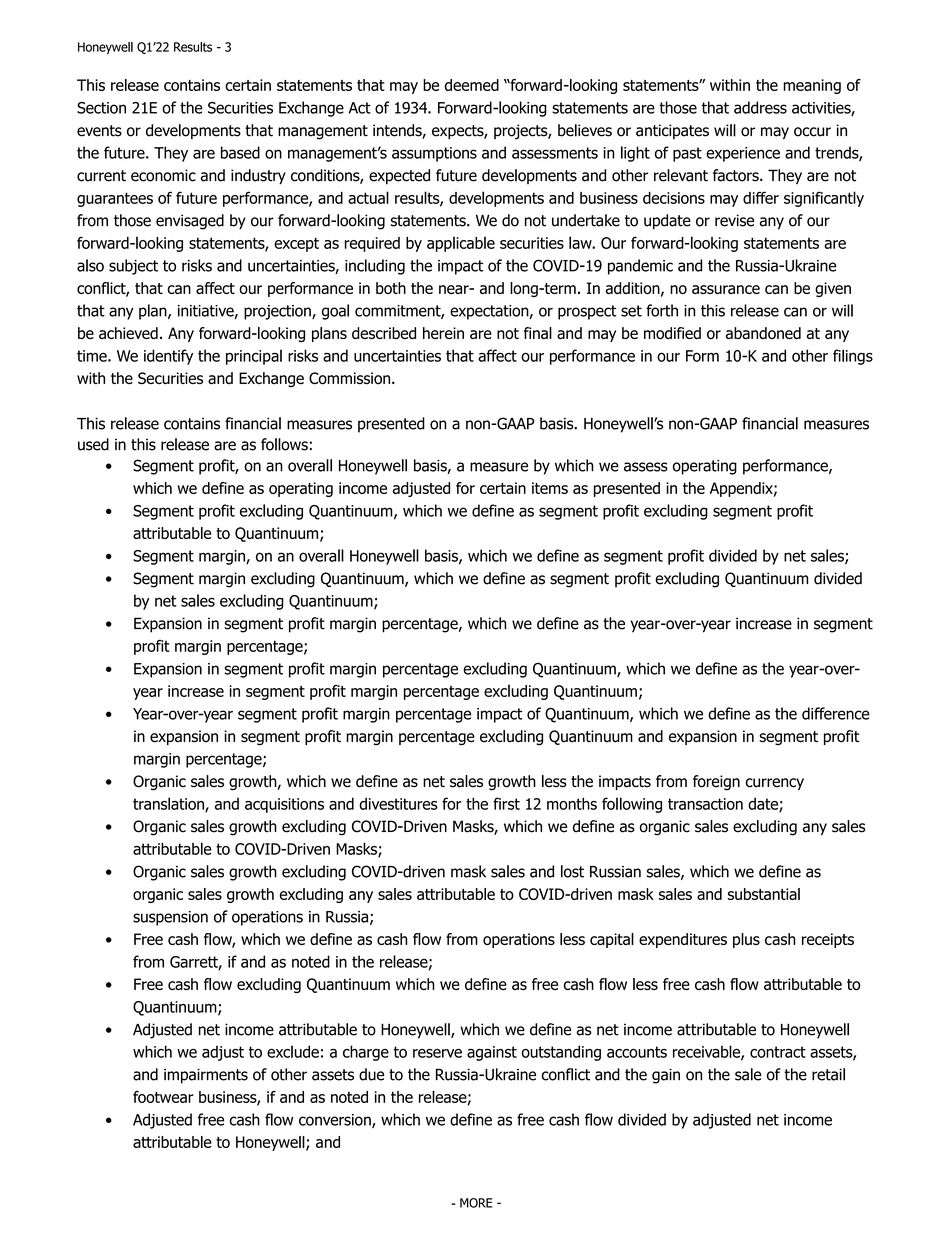 This image has height=1233, width=952. What do you see at coordinates (775, 784) in the image?
I see `currency` at bounding box center [775, 784].
